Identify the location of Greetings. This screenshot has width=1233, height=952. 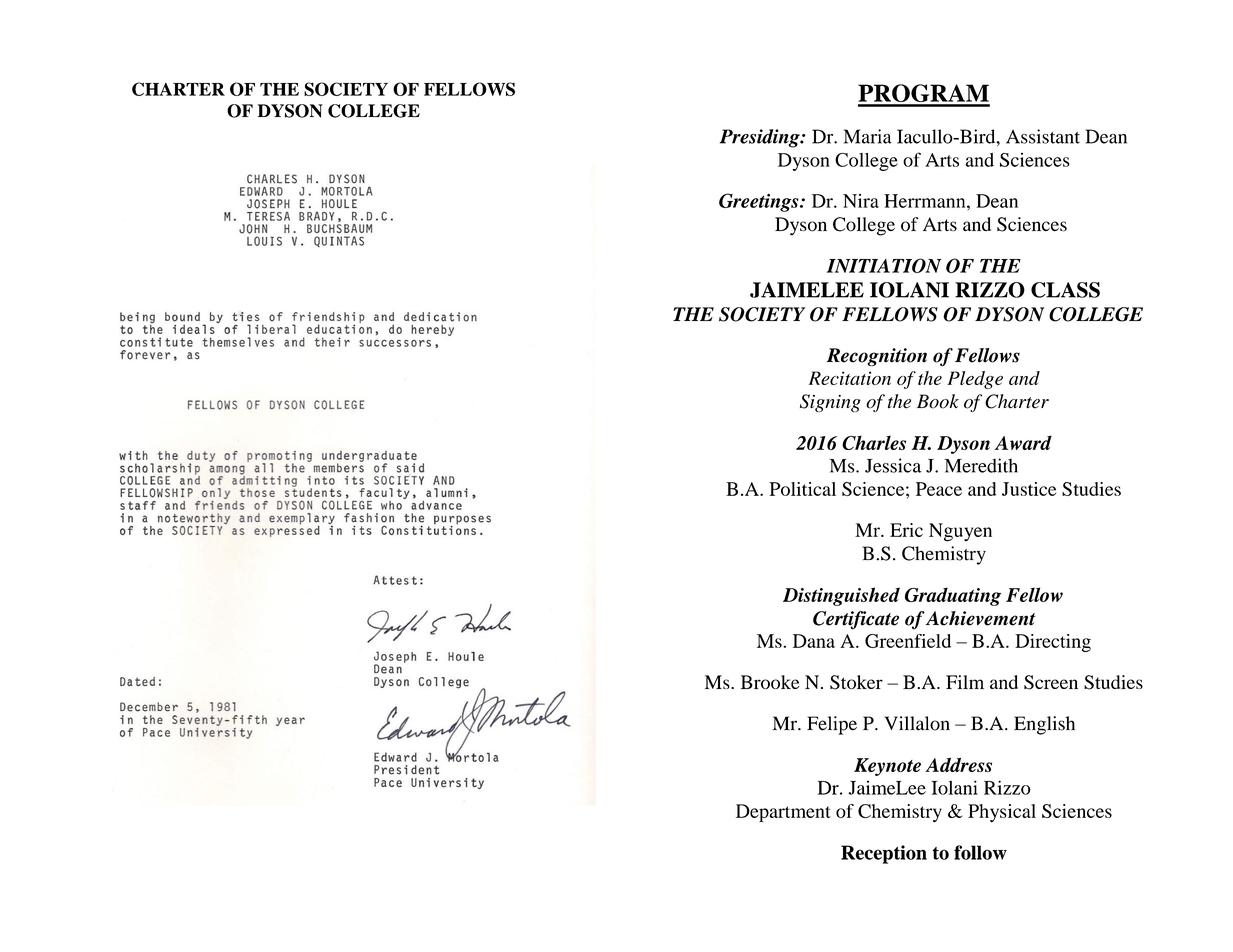
(760, 202).
